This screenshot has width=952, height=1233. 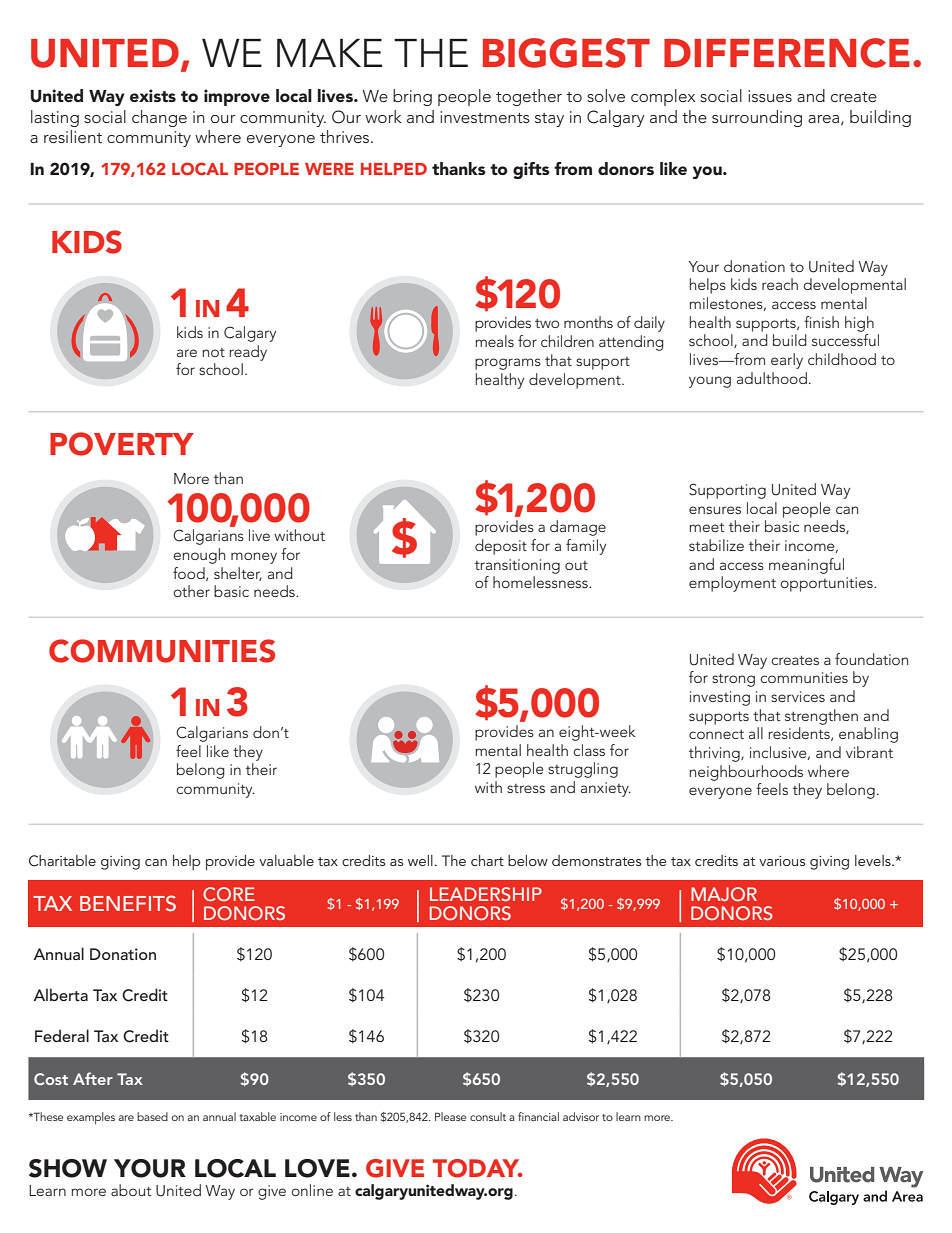 I want to click on POVERTY, so click(x=122, y=444).
